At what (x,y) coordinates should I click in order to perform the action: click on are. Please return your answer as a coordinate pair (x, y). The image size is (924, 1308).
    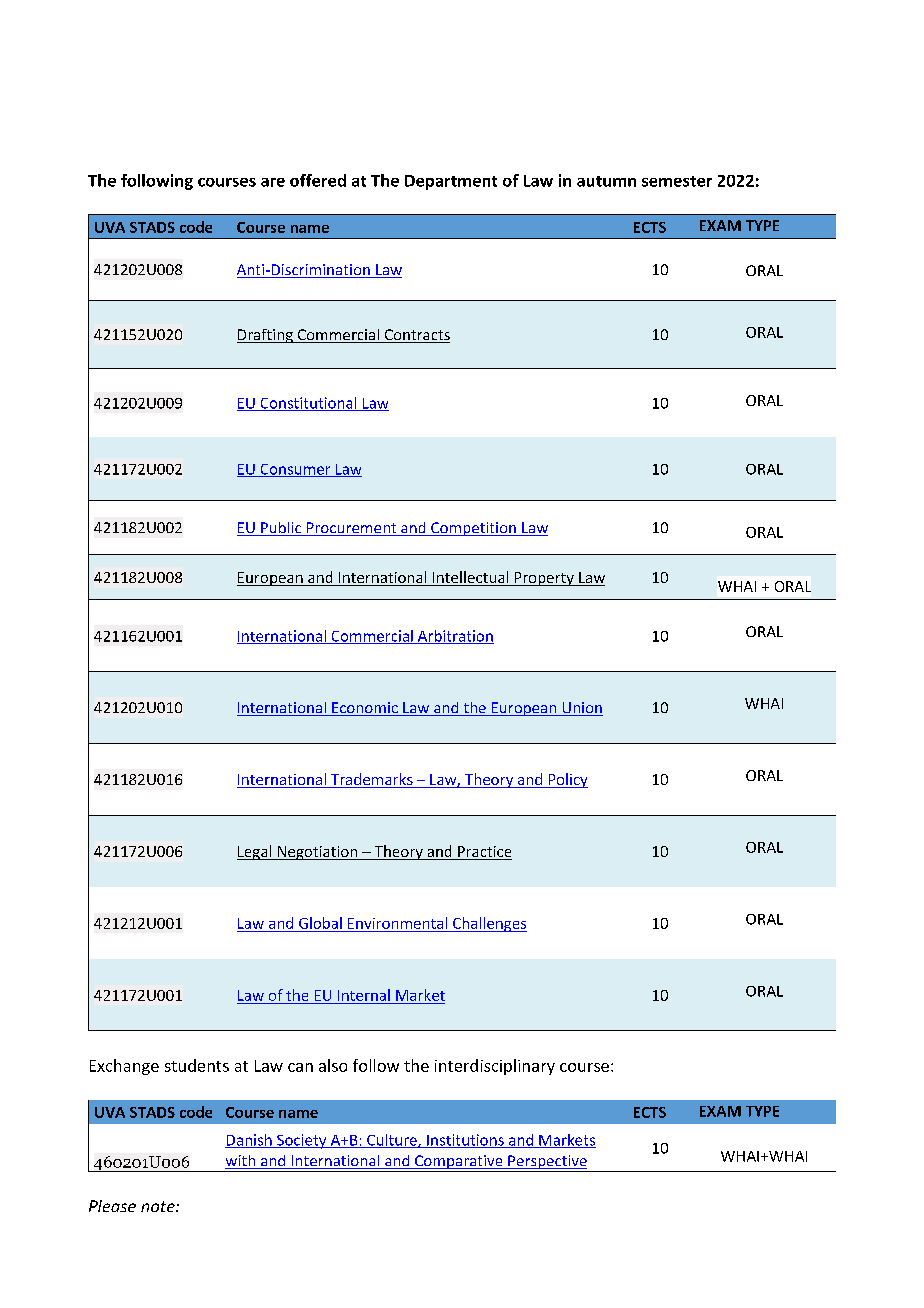
    Looking at the image, I should click on (273, 182).
